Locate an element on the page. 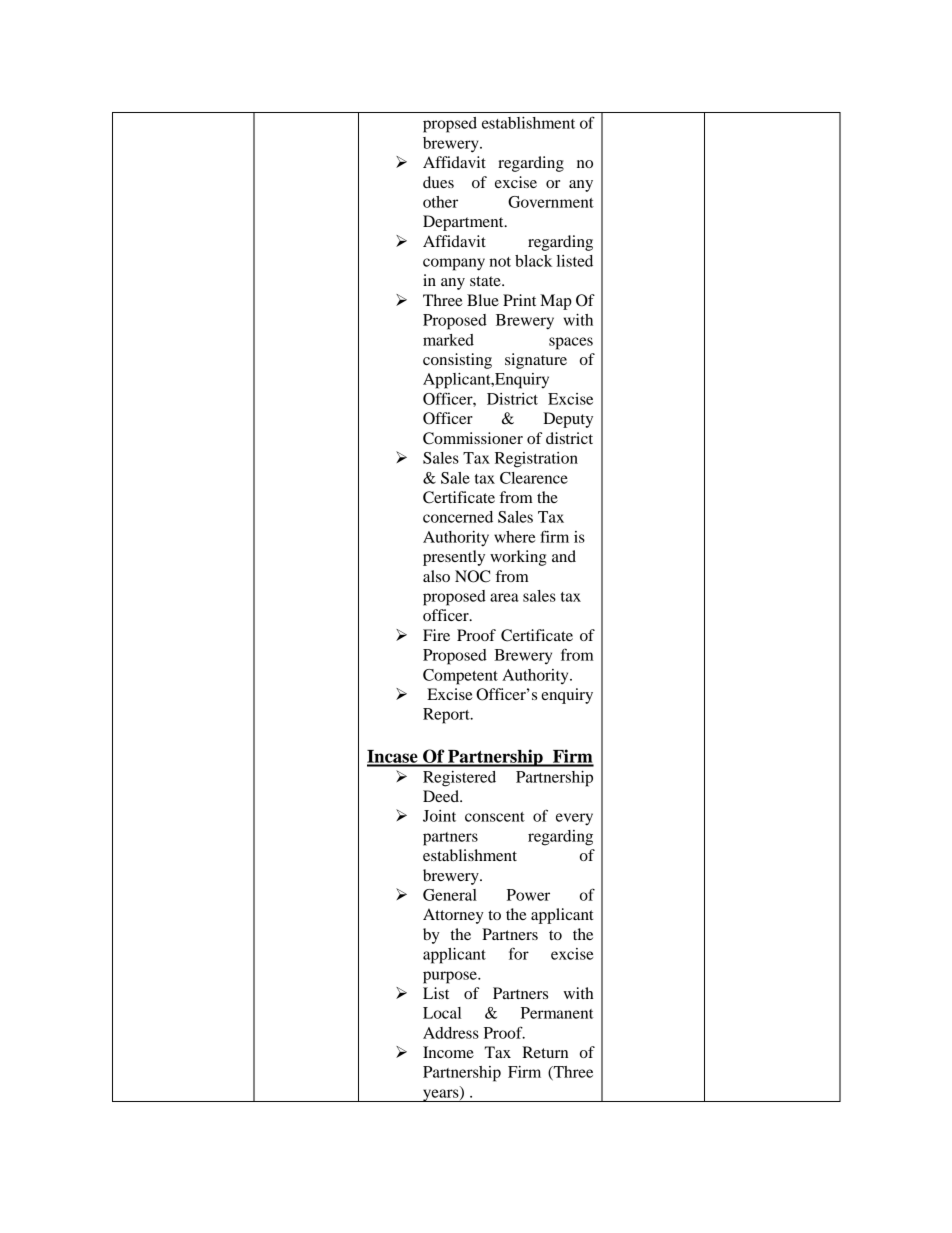  Department is located at coordinates (464, 223).
